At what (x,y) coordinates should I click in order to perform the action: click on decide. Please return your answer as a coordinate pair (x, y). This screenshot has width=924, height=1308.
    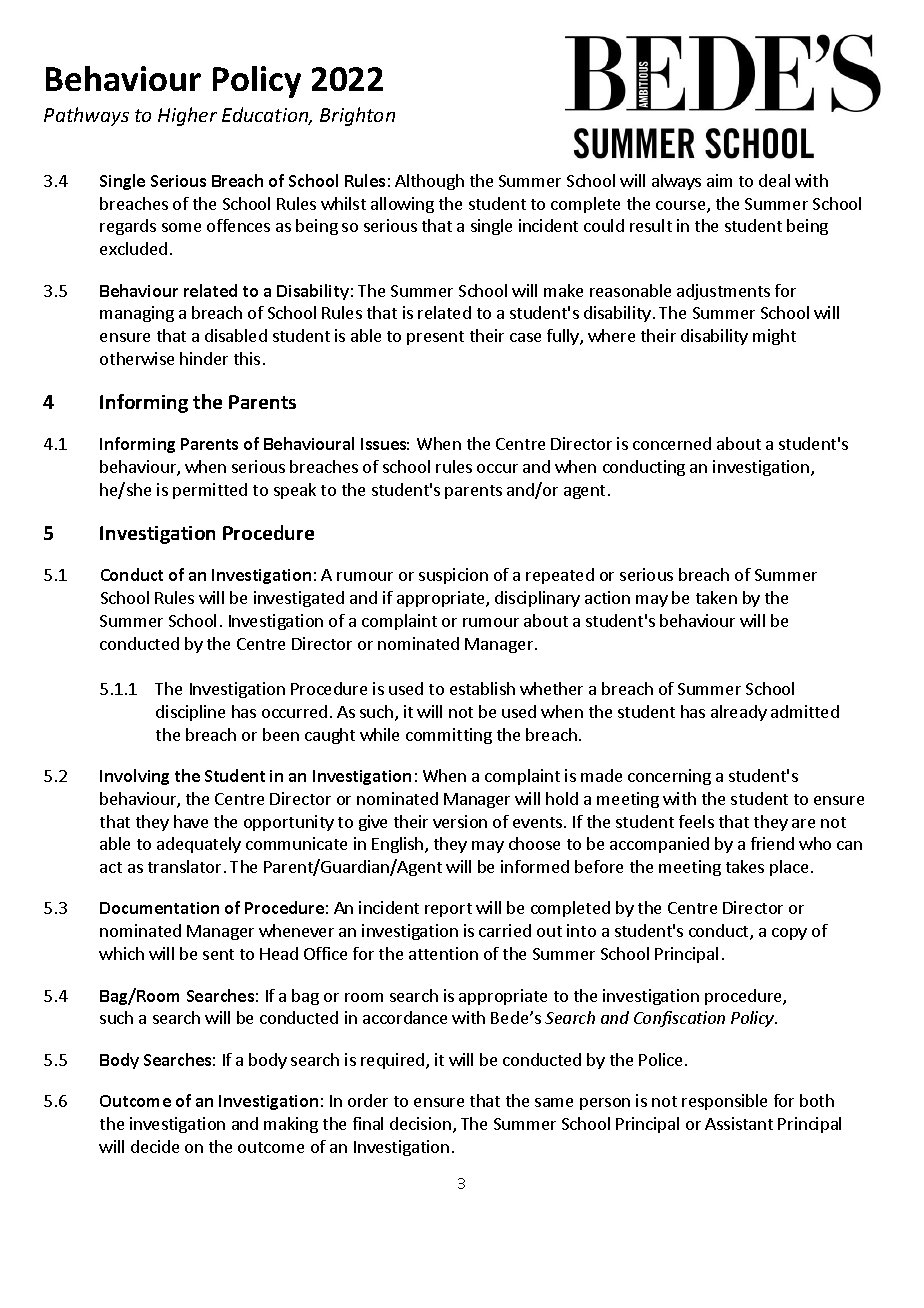
    Looking at the image, I should click on (155, 1146).
